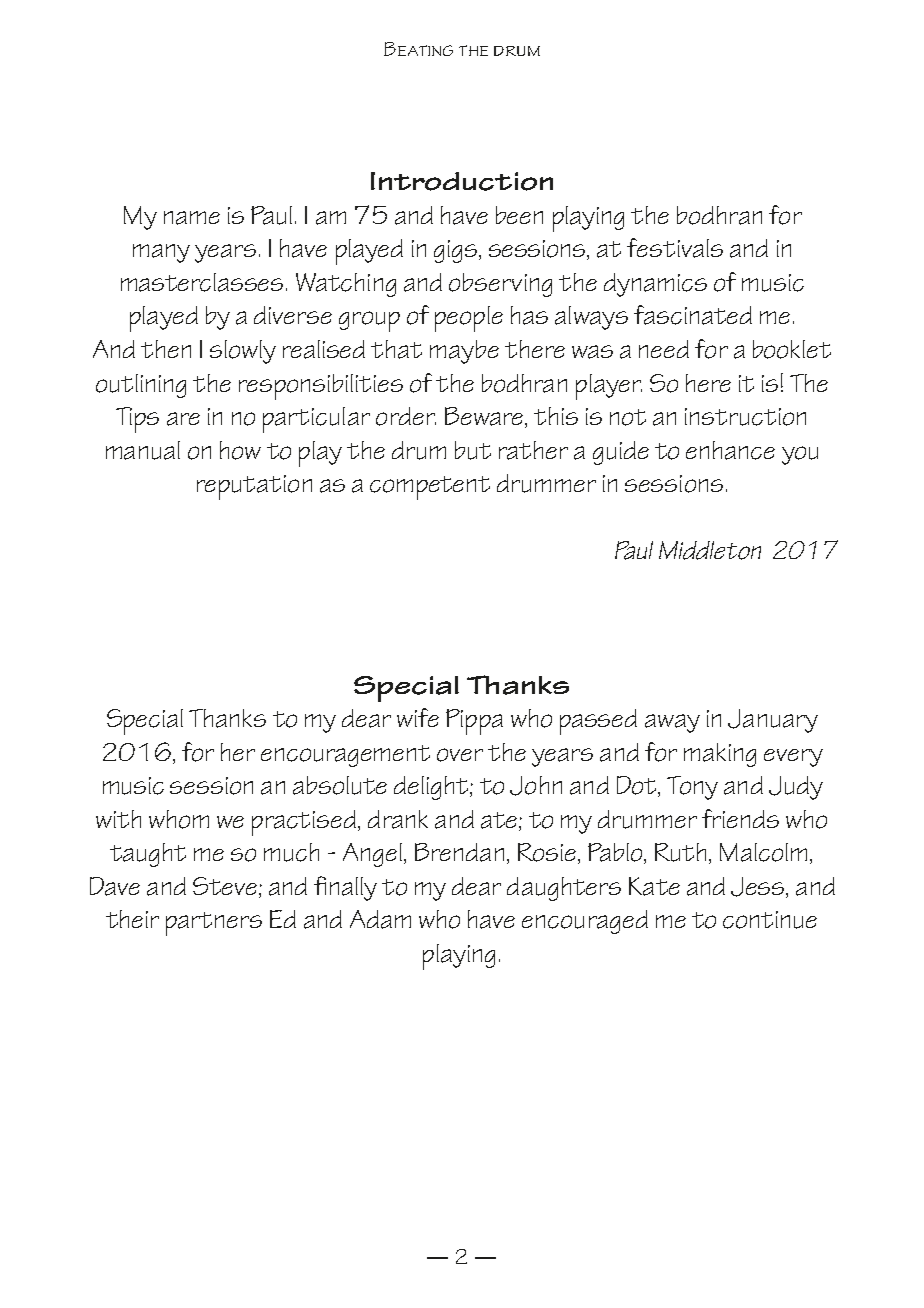  What do you see at coordinates (192, 218) in the screenshot?
I see `name` at bounding box center [192, 218].
